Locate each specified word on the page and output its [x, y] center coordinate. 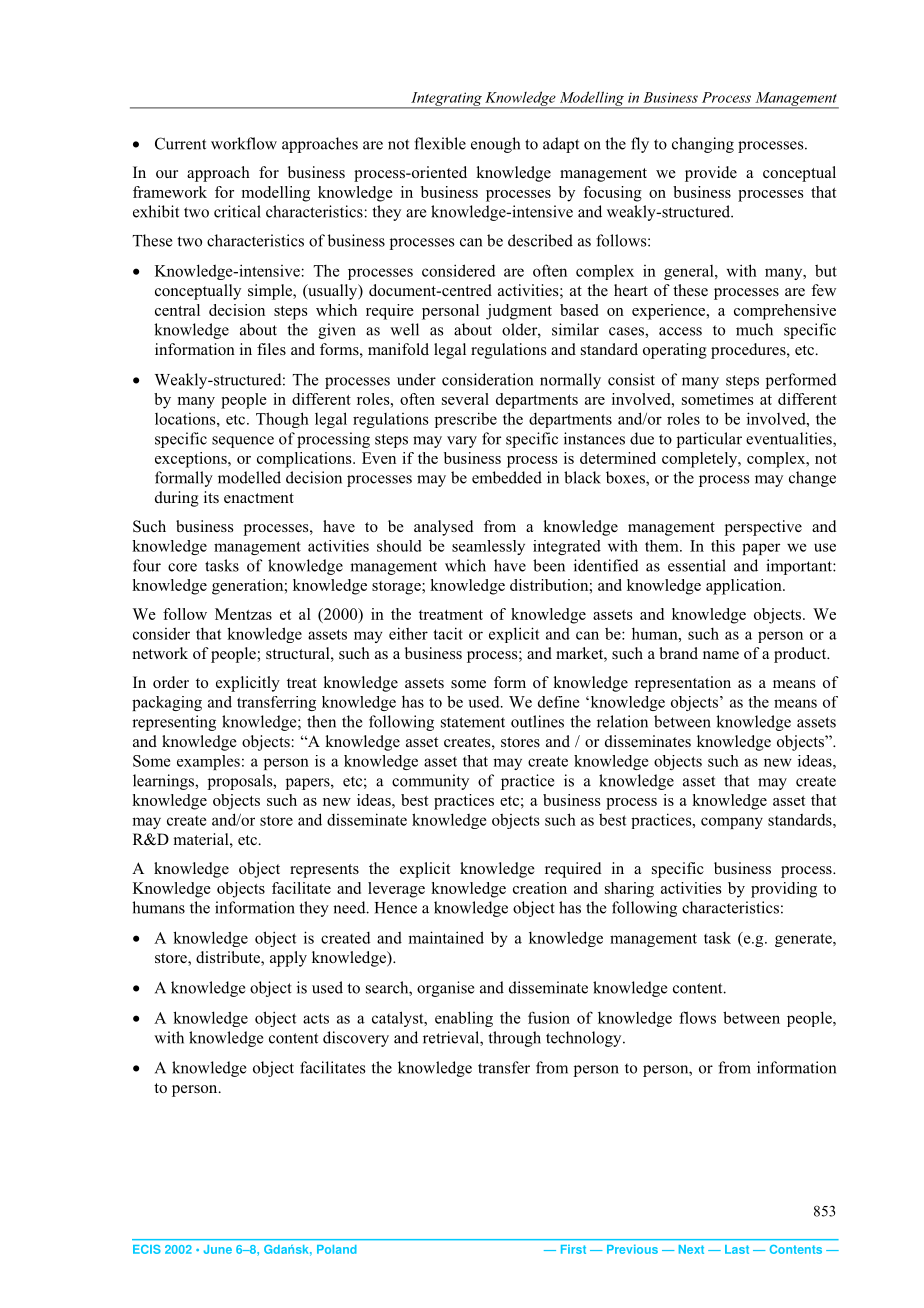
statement [473, 722]
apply [288, 959]
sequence [243, 442]
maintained [446, 937]
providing [784, 890]
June [218, 1249]
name [721, 655]
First [573, 1249]
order [171, 682]
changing [703, 145]
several [465, 399]
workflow [244, 143]
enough [495, 145]
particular [709, 440]
